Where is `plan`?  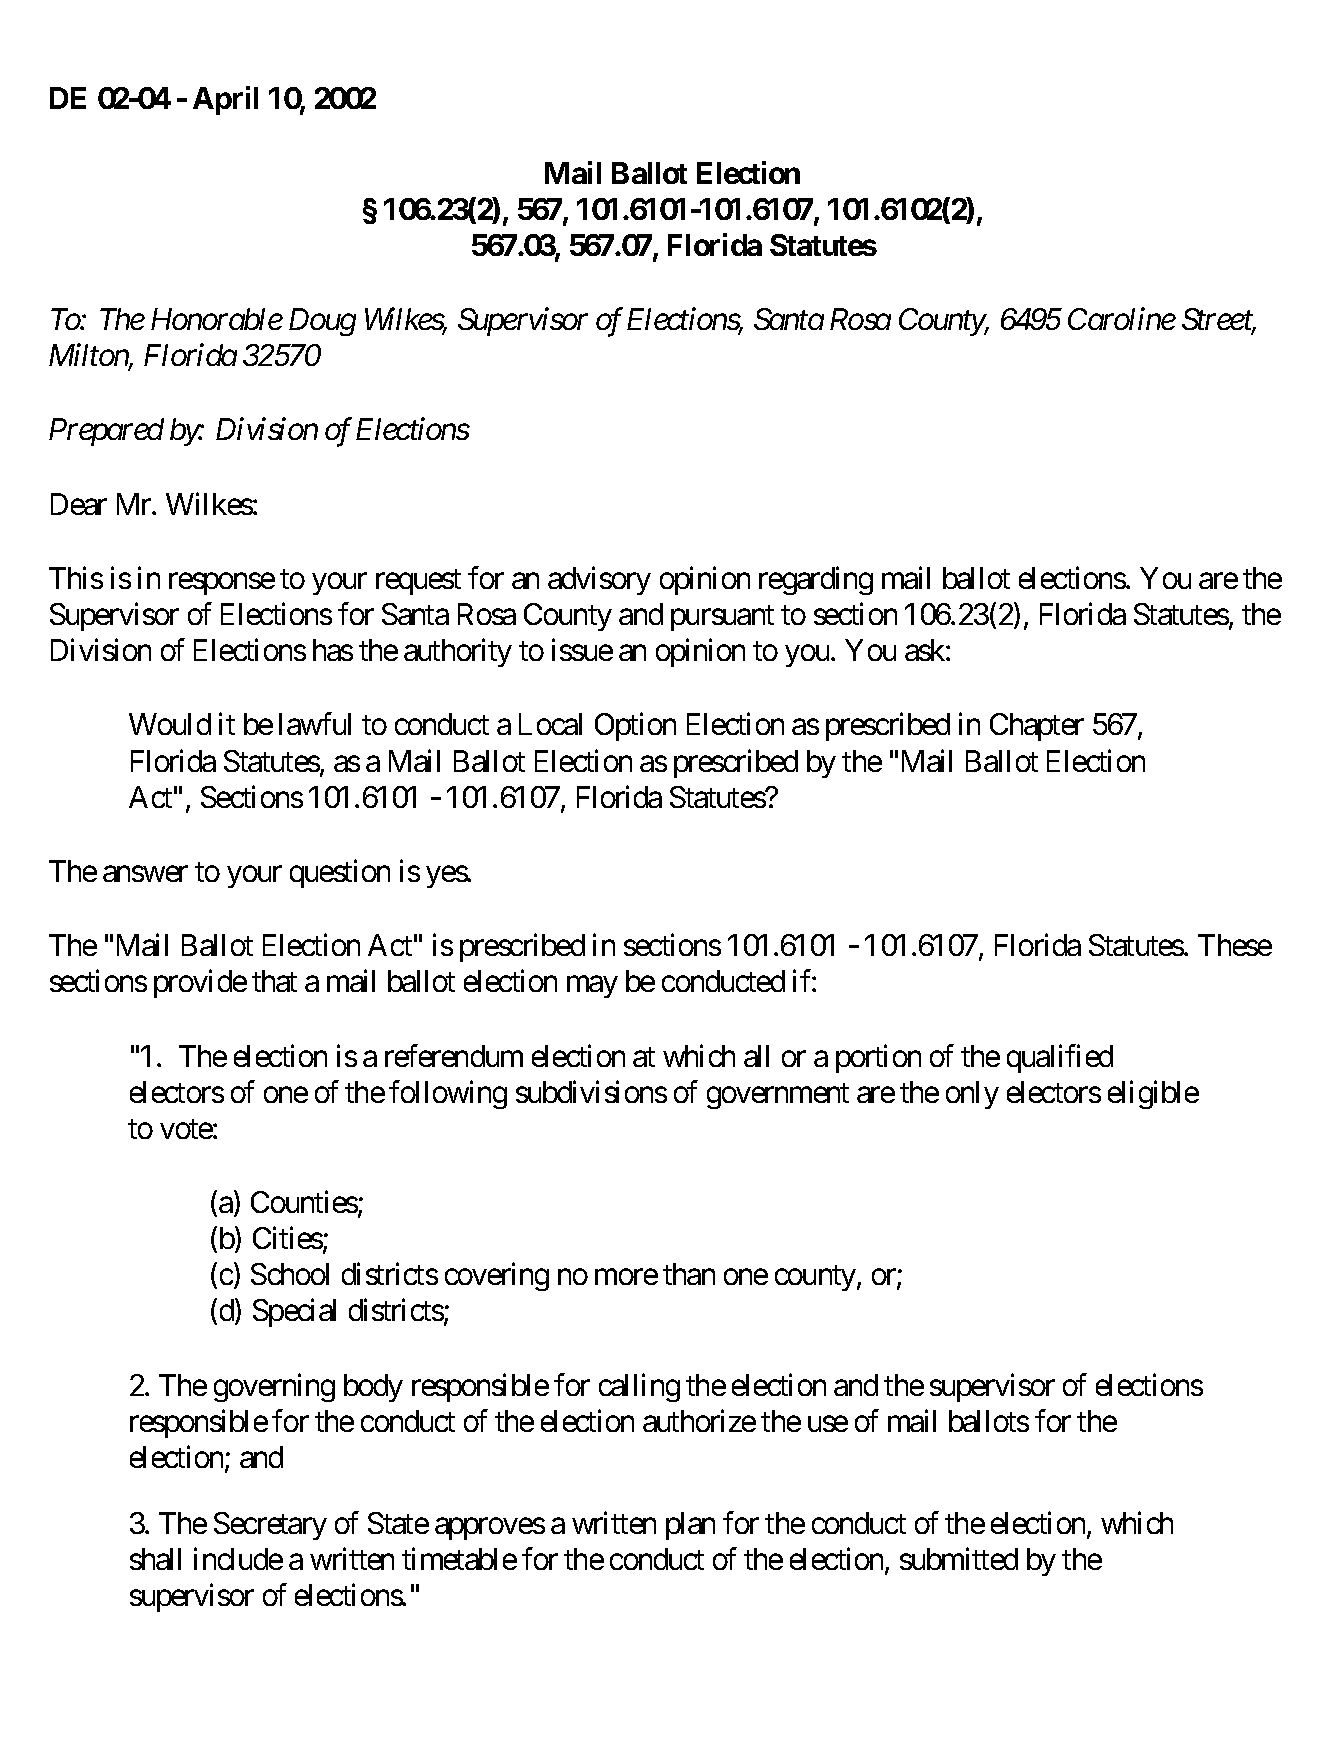 plan is located at coordinates (690, 1526).
